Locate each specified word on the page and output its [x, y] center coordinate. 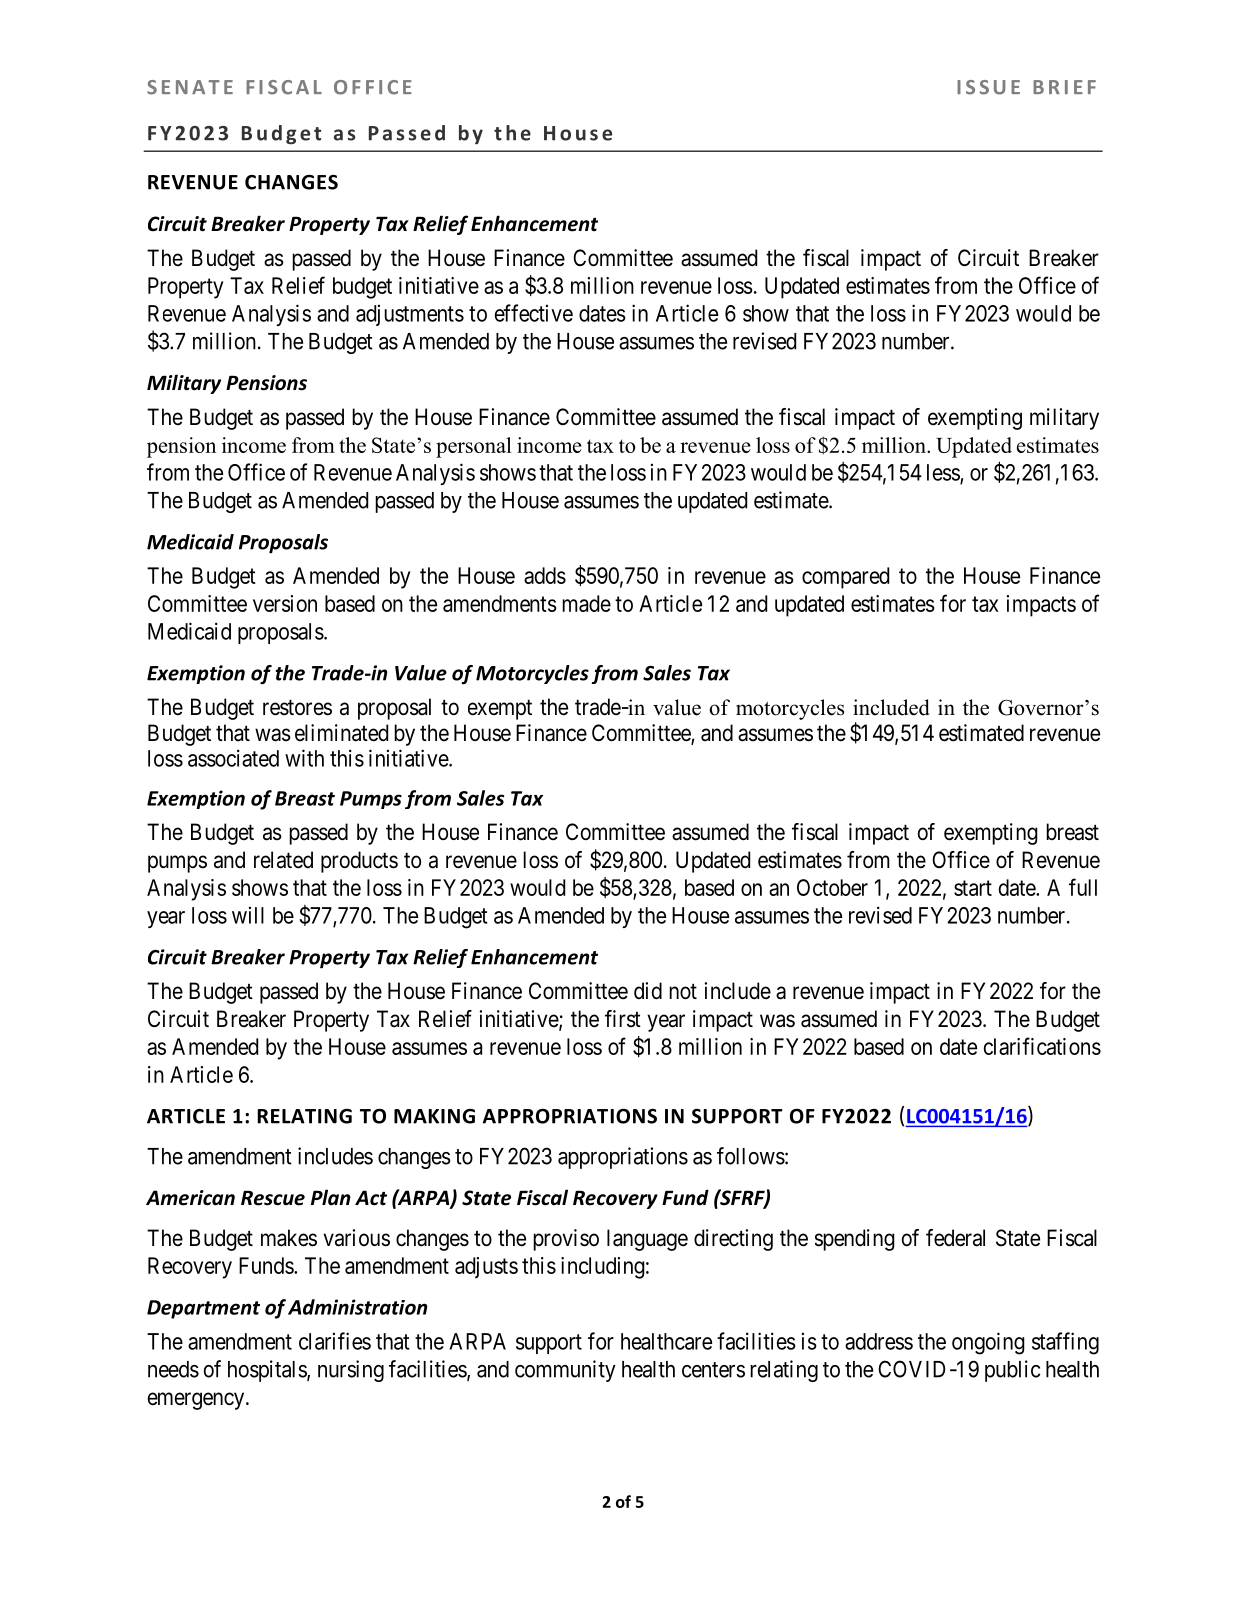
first [623, 1019]
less [944, 473]
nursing [351, 1371]
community [565, 1371]
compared [845, 578]
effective [533, 313]
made [586, 603]
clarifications [1042, 1046]
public [1013, 1371]
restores [297, 708]
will [248, 915]
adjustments [410, 315]
